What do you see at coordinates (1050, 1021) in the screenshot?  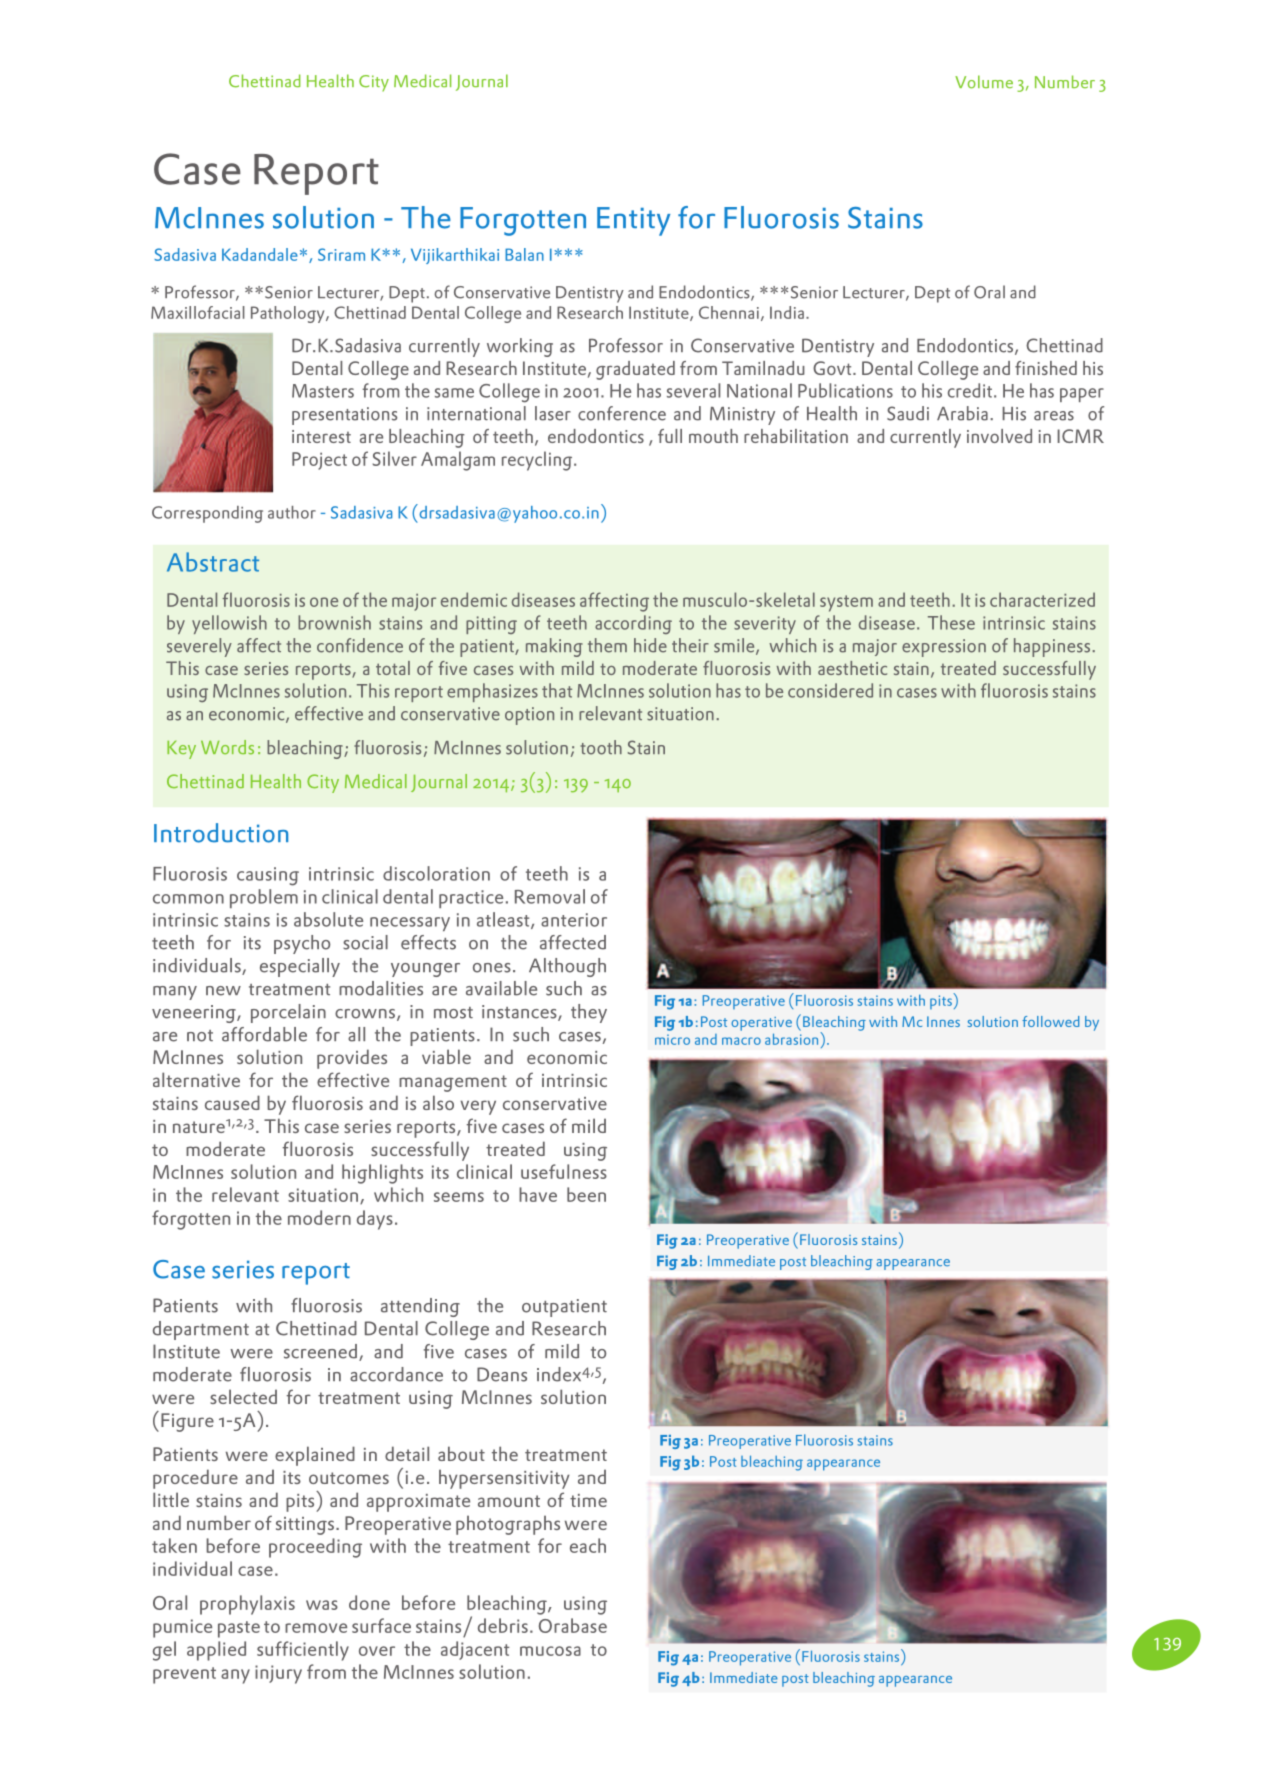 I see `followed` at bounding box center [1050, 1021].
